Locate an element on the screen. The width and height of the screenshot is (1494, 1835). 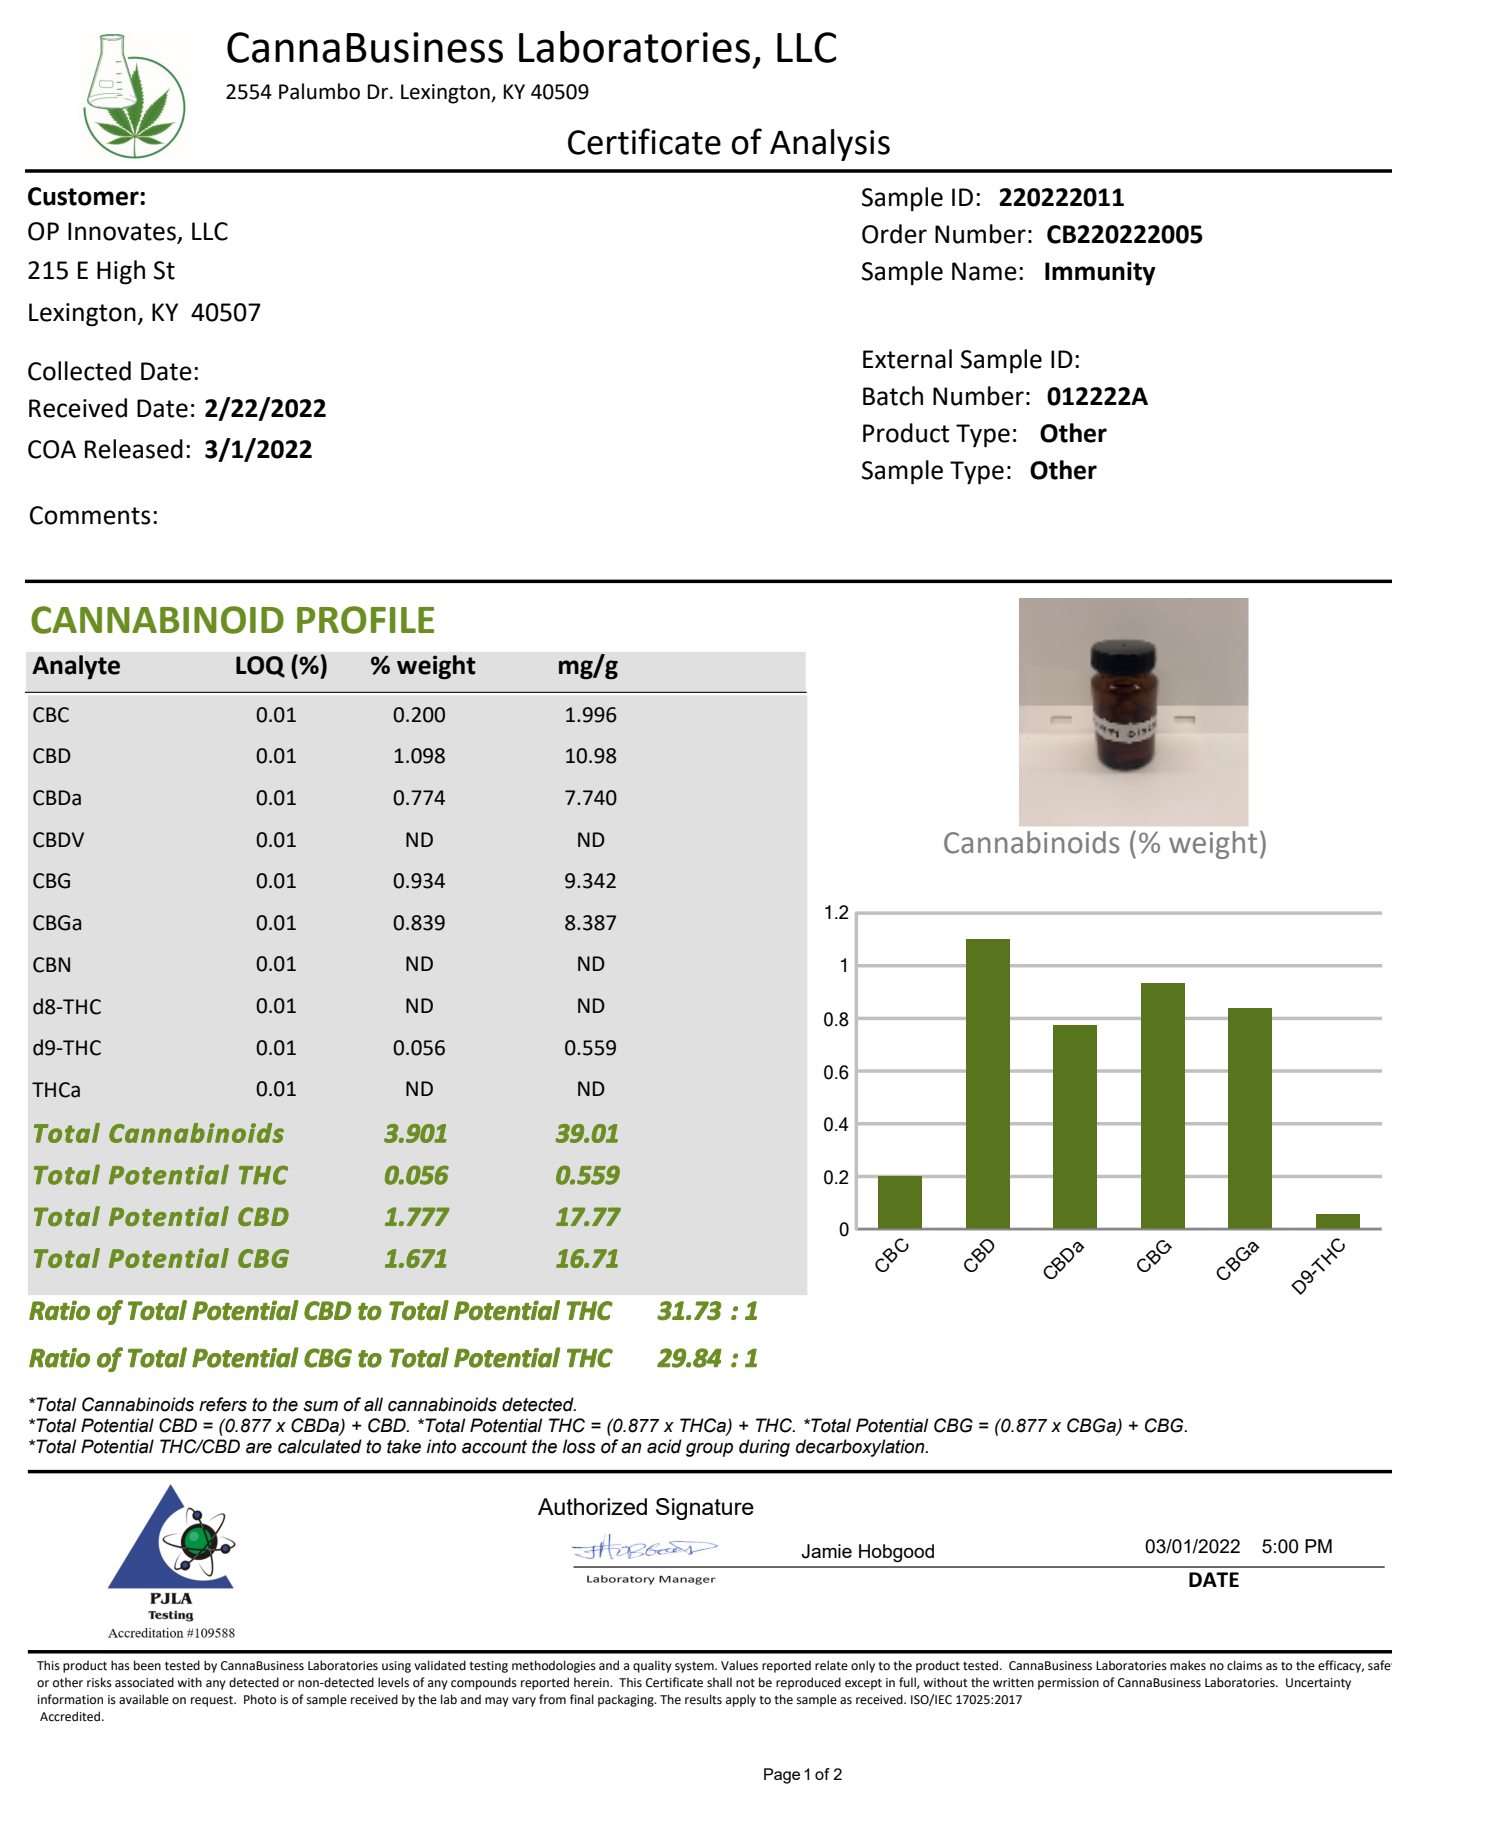
Immunity is located at coordinates (1100, 273).
